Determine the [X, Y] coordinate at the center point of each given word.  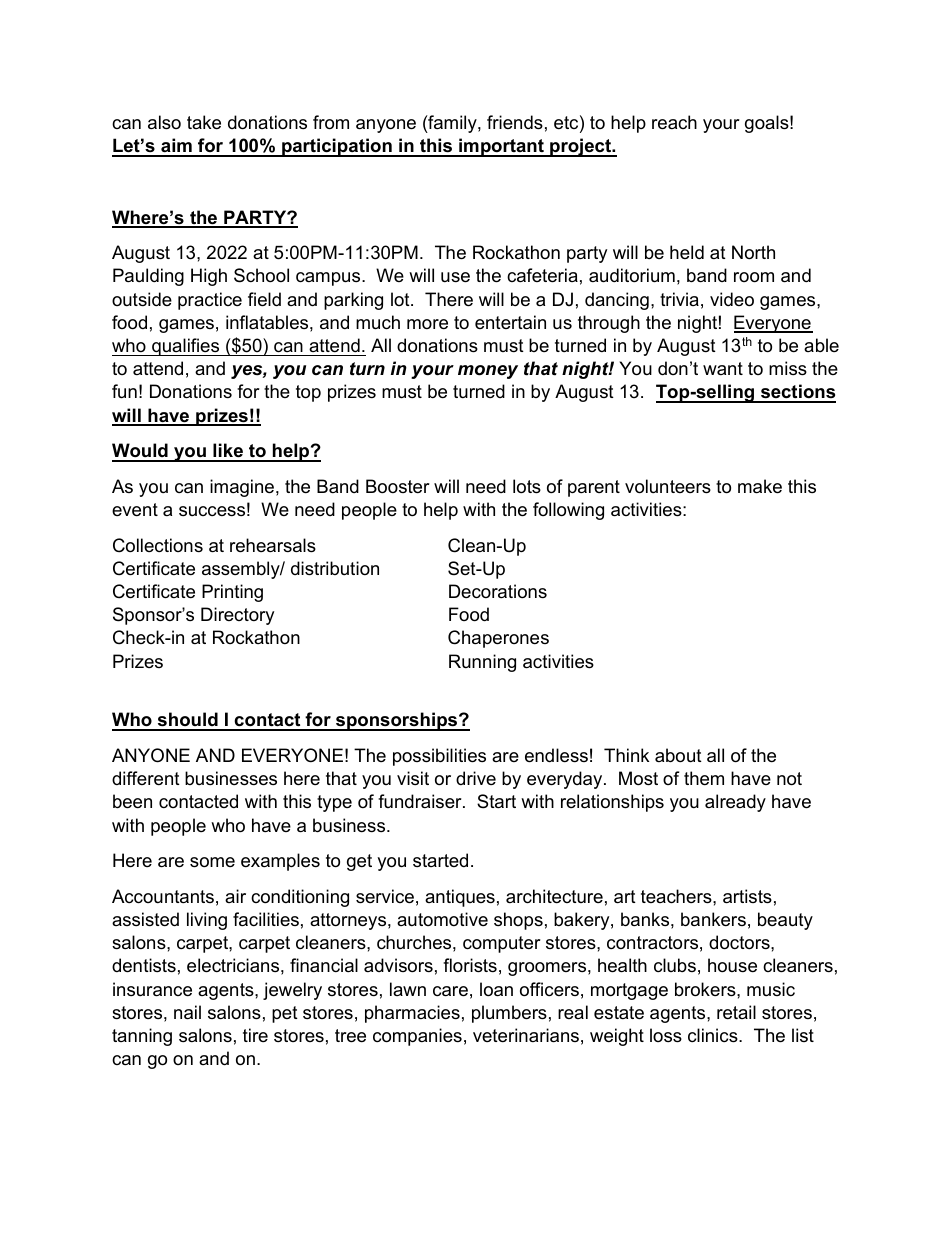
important [501, 147]
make [760, 486]
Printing [232, 593]
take [204, 122]
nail [187, 1012]
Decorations [498, 591]
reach [674, 122]
